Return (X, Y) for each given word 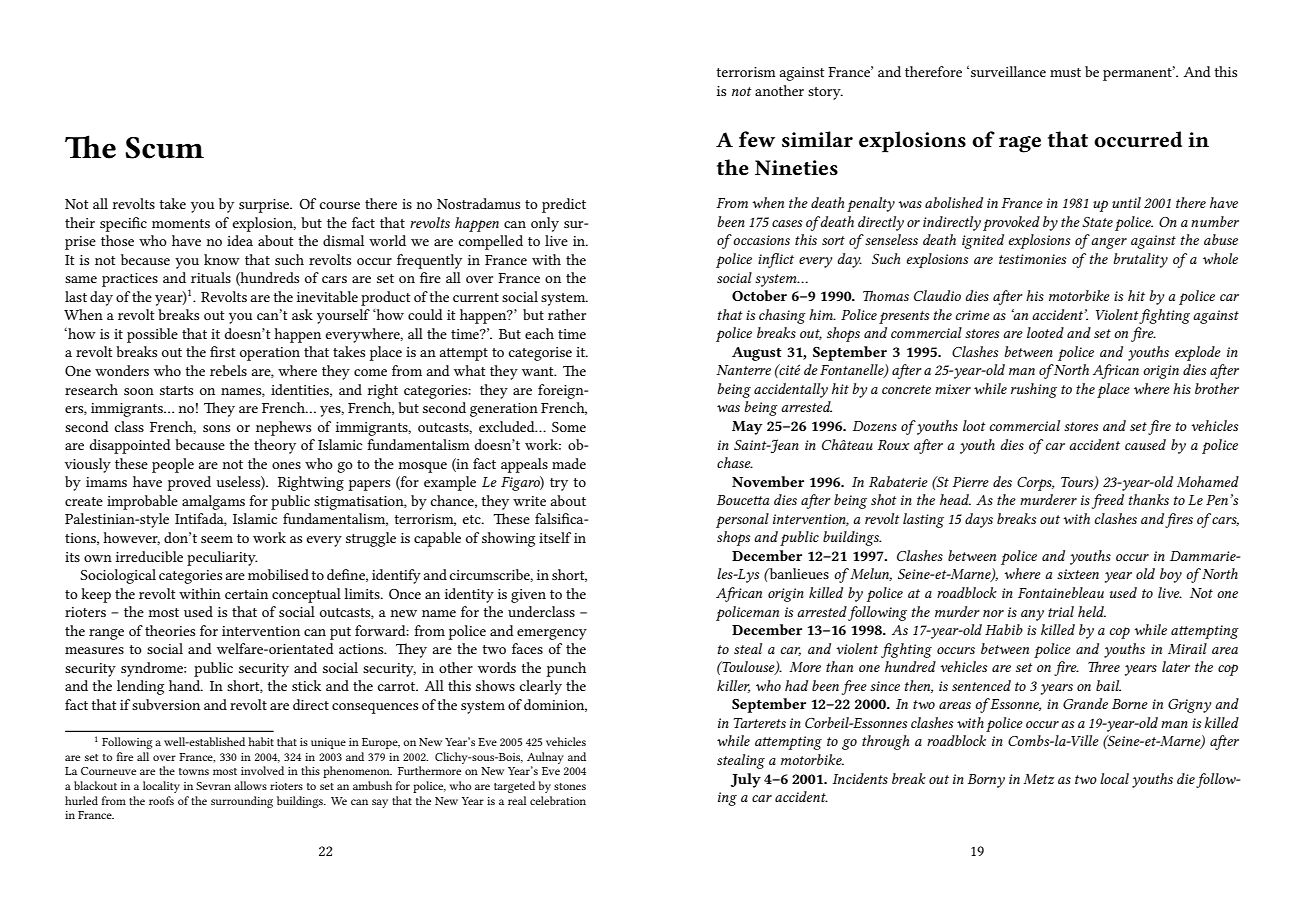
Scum (164, 148)
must (1065, 72)
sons (216, 428)
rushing (1034, 390)
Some (569, 427)
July (746, 780)
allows (250, 785)
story (825, 93)
